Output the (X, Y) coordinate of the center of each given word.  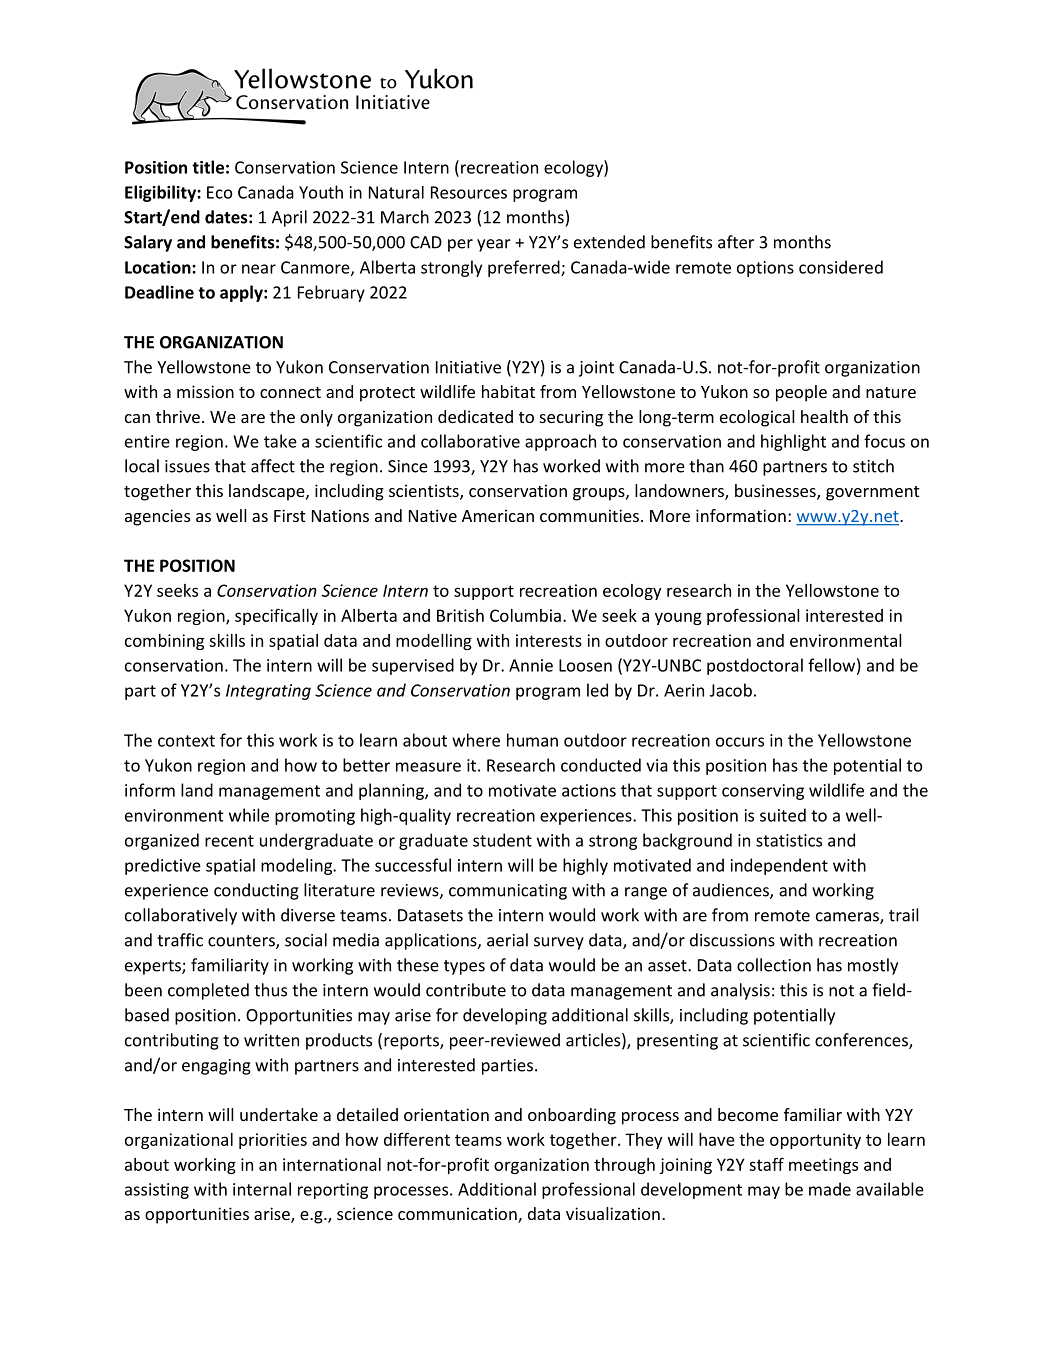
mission (205, 391)
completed (208, 991)
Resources (469, 192)
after (736, 242)
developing (505, 1016)
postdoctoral (755, 666)
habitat (508, 391)
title (208, 167)
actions (589, 790)
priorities (273, 1141)
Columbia (525, 615)
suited (783, 815)
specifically (276, 616)
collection (774, 965)
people (801, 393)
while (249, 815)
